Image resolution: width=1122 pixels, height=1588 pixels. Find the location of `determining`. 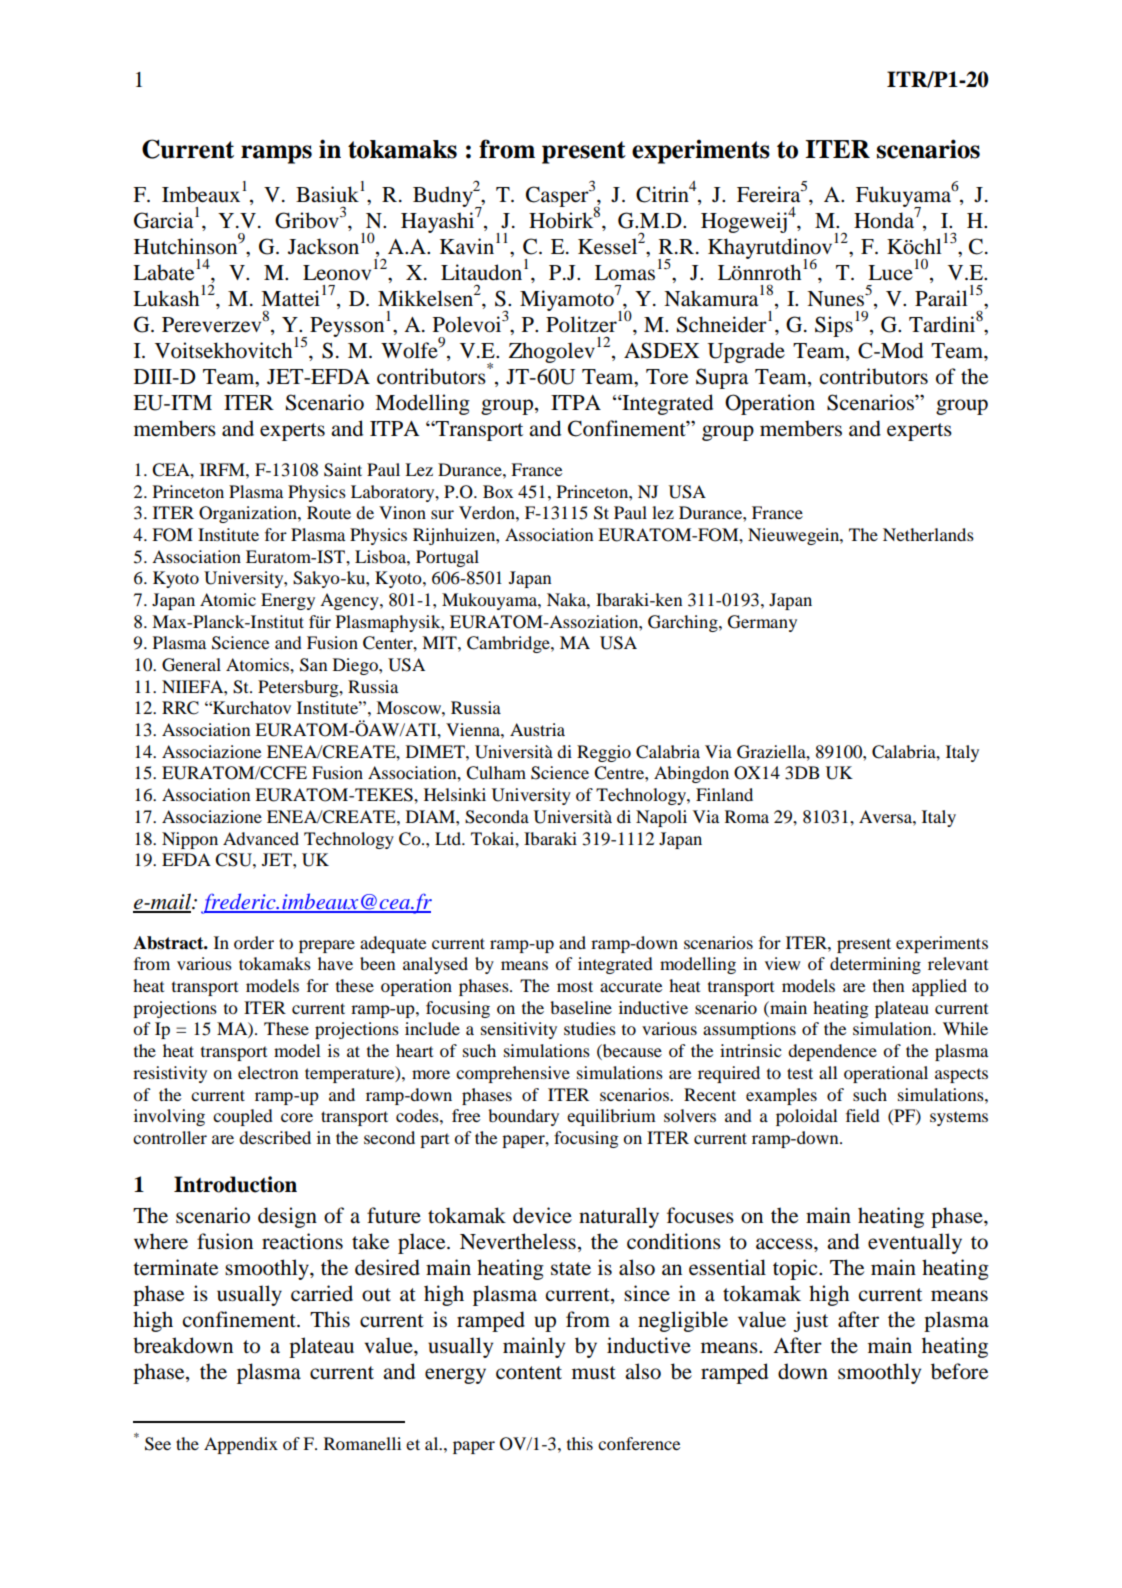

determining is located at coordinates (875, 965).
